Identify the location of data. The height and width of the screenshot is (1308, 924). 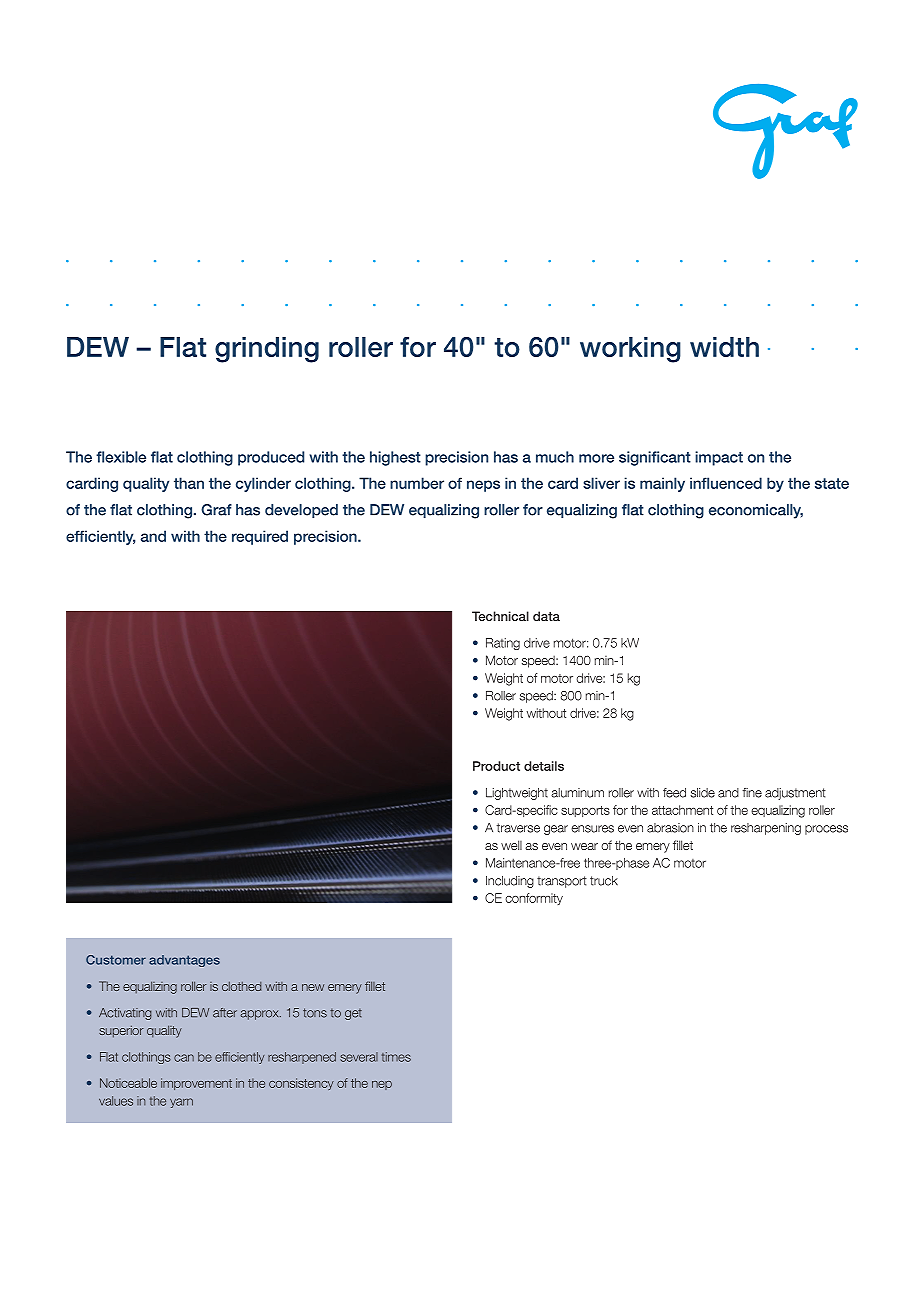
(546, 616).
